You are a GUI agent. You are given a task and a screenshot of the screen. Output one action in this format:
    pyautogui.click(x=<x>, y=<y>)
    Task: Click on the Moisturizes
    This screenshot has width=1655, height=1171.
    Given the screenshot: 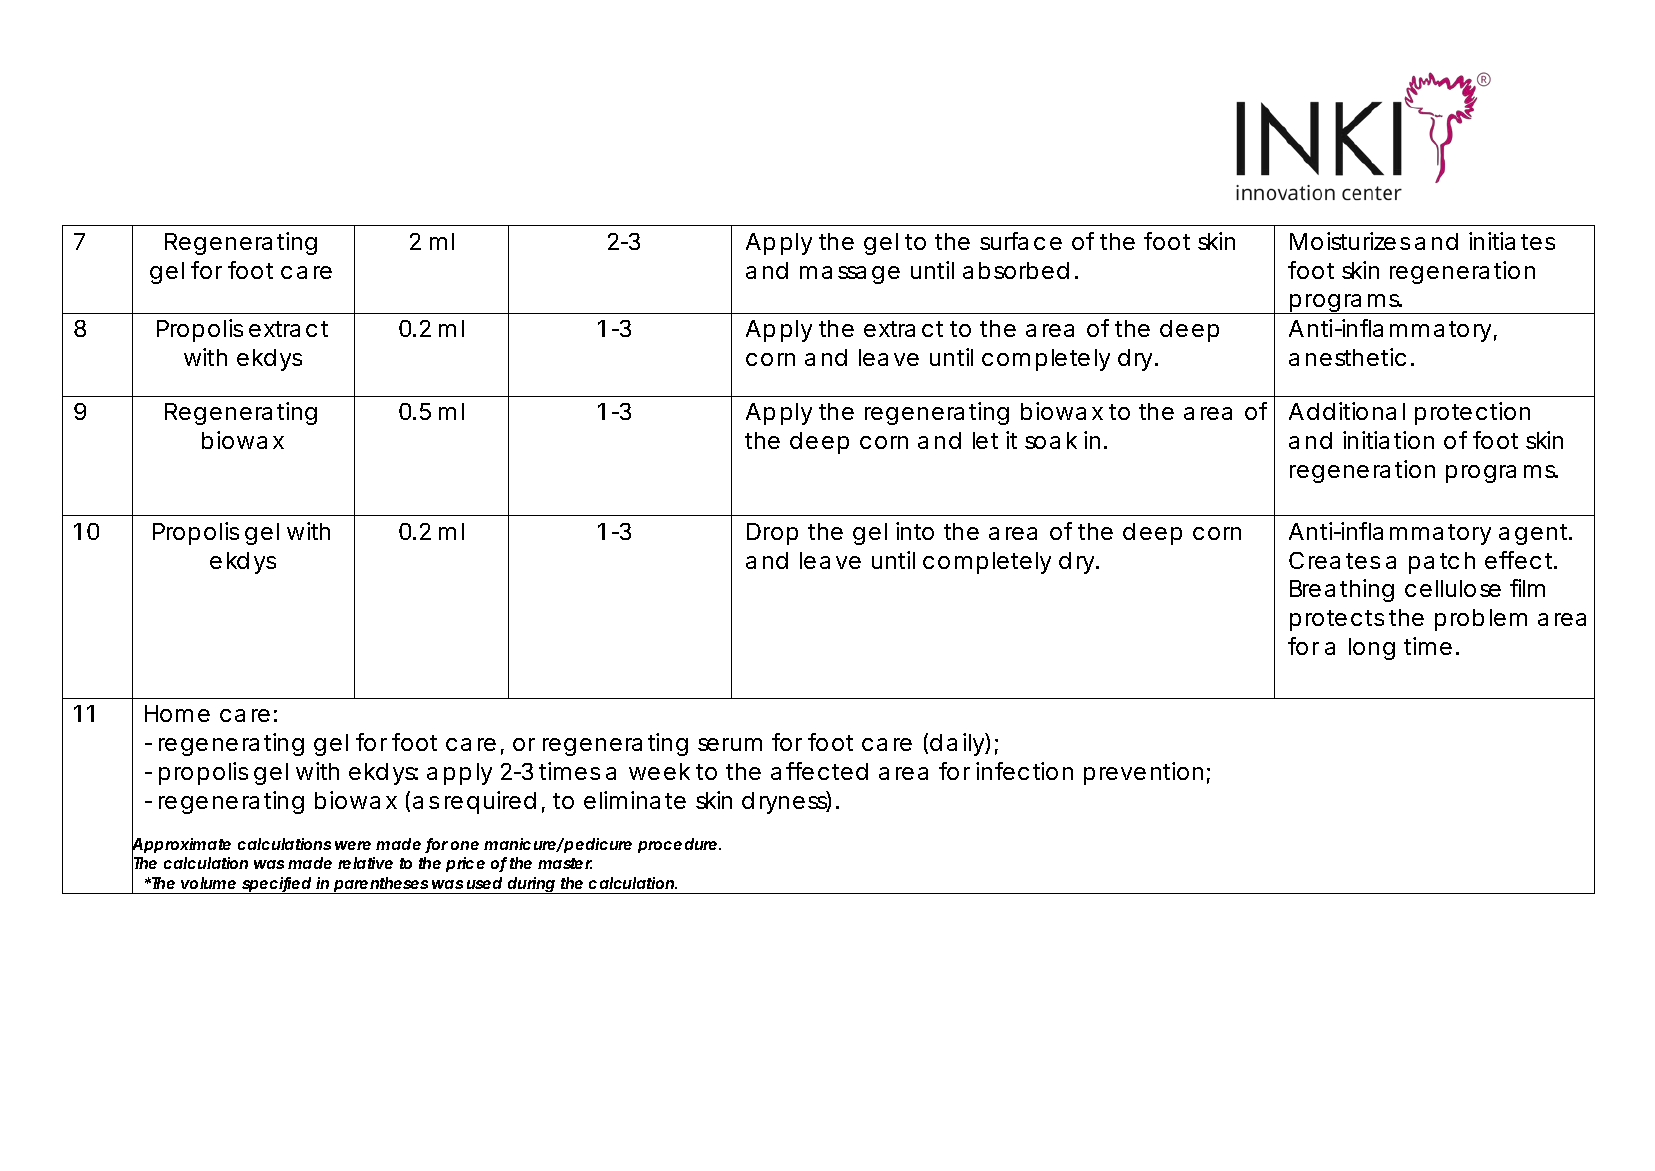 What is the action you would take?
    pyautogui.click(x=1350, y=241)
